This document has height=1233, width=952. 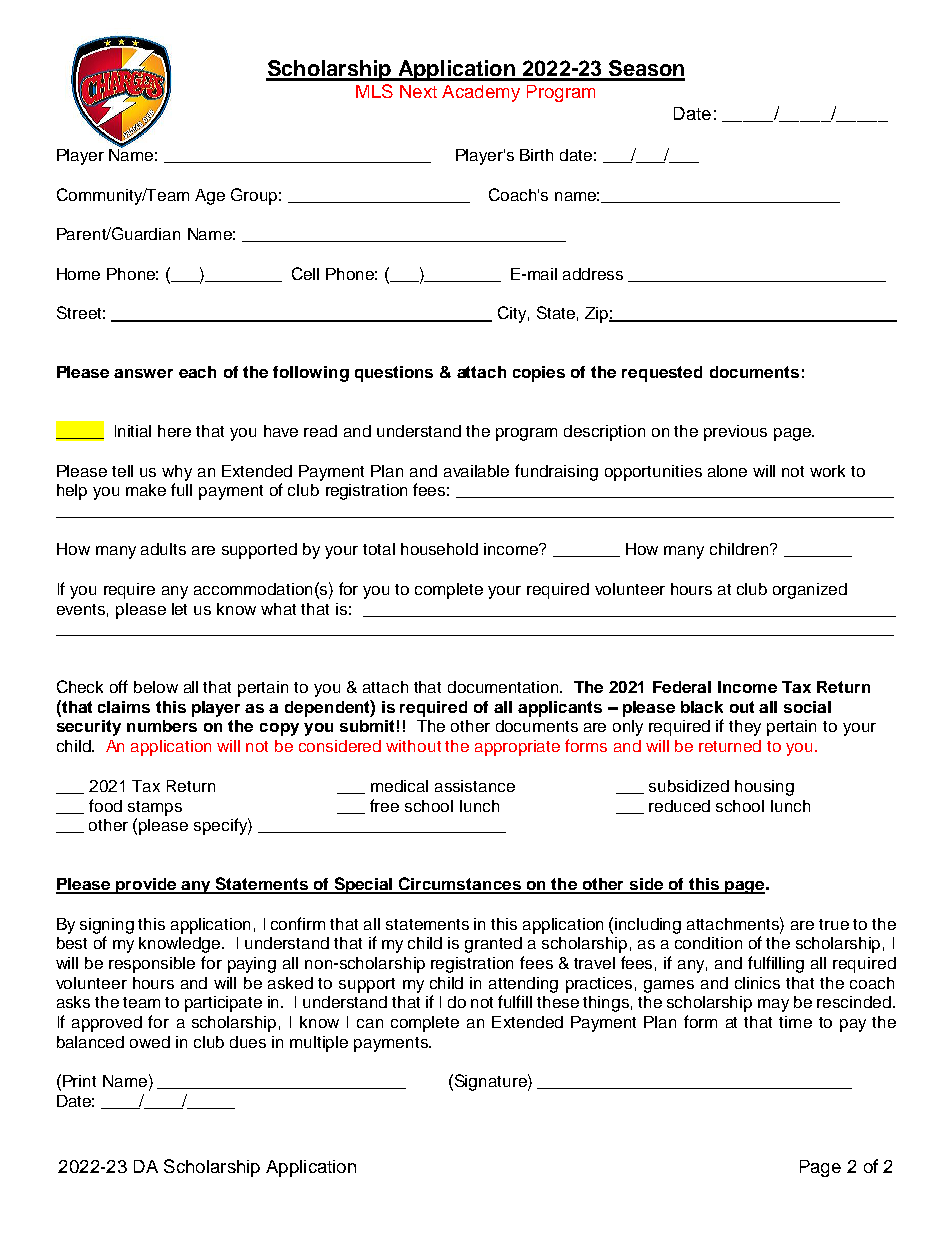 What do you see at coordinates (413, 746) in the document?
I see `without` at bounding box center [413, 746].
